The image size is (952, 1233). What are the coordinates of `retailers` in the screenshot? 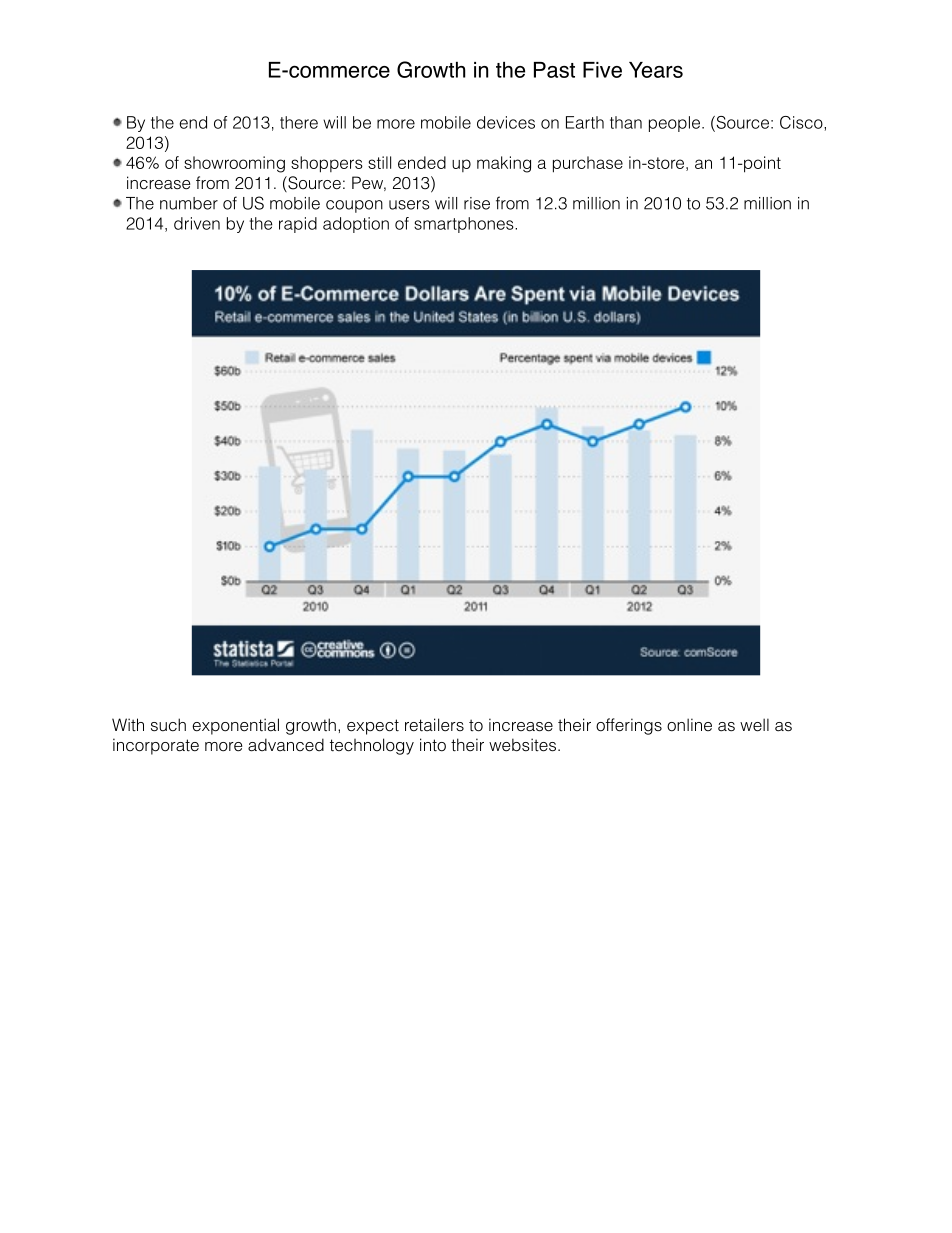 It's located at (434, 725).
